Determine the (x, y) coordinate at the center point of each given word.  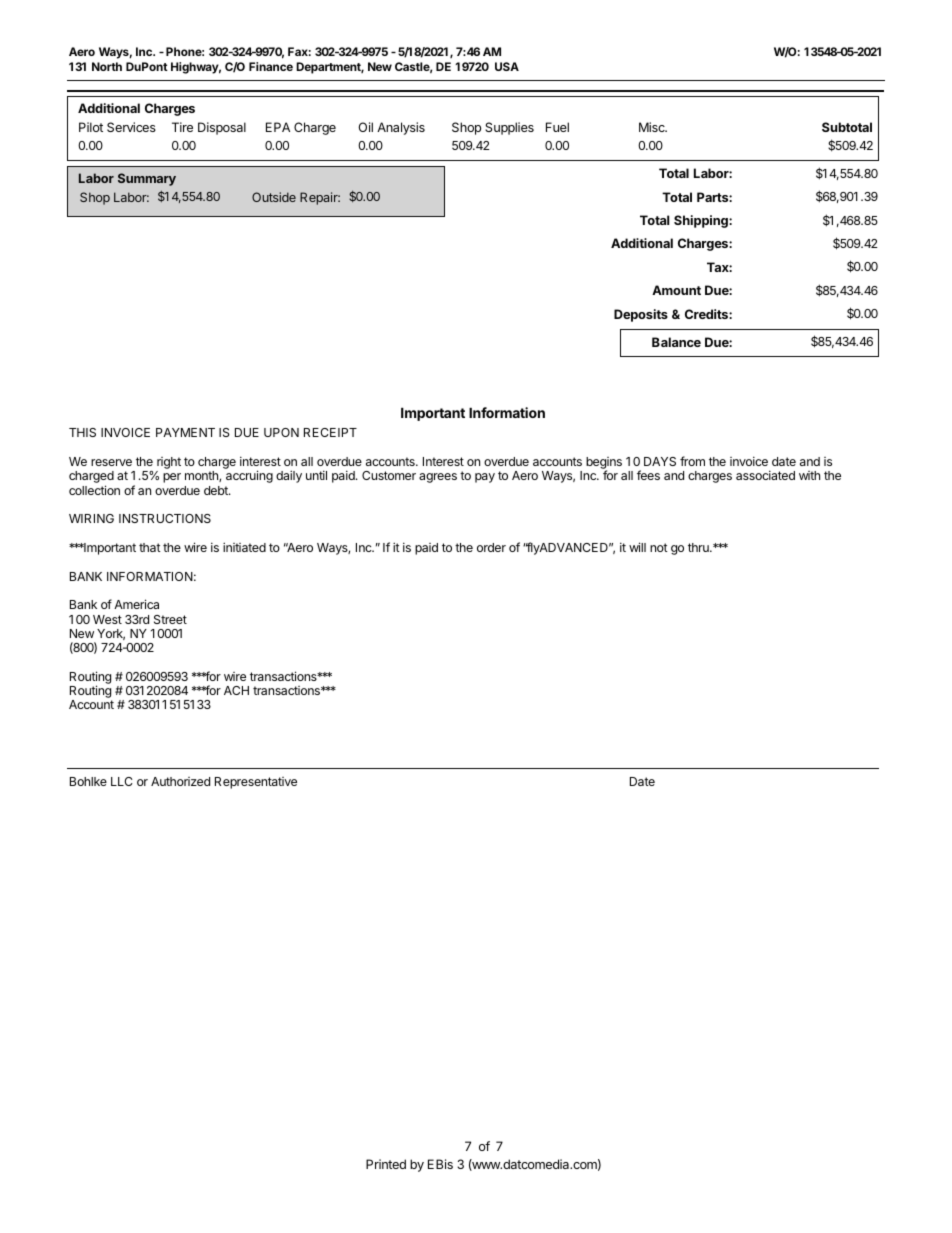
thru (699, 547)
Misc (653, 127)
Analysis (401, 128)
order (491, 547)
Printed (386, 1164)
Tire (182, 127)
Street (170, 619)
